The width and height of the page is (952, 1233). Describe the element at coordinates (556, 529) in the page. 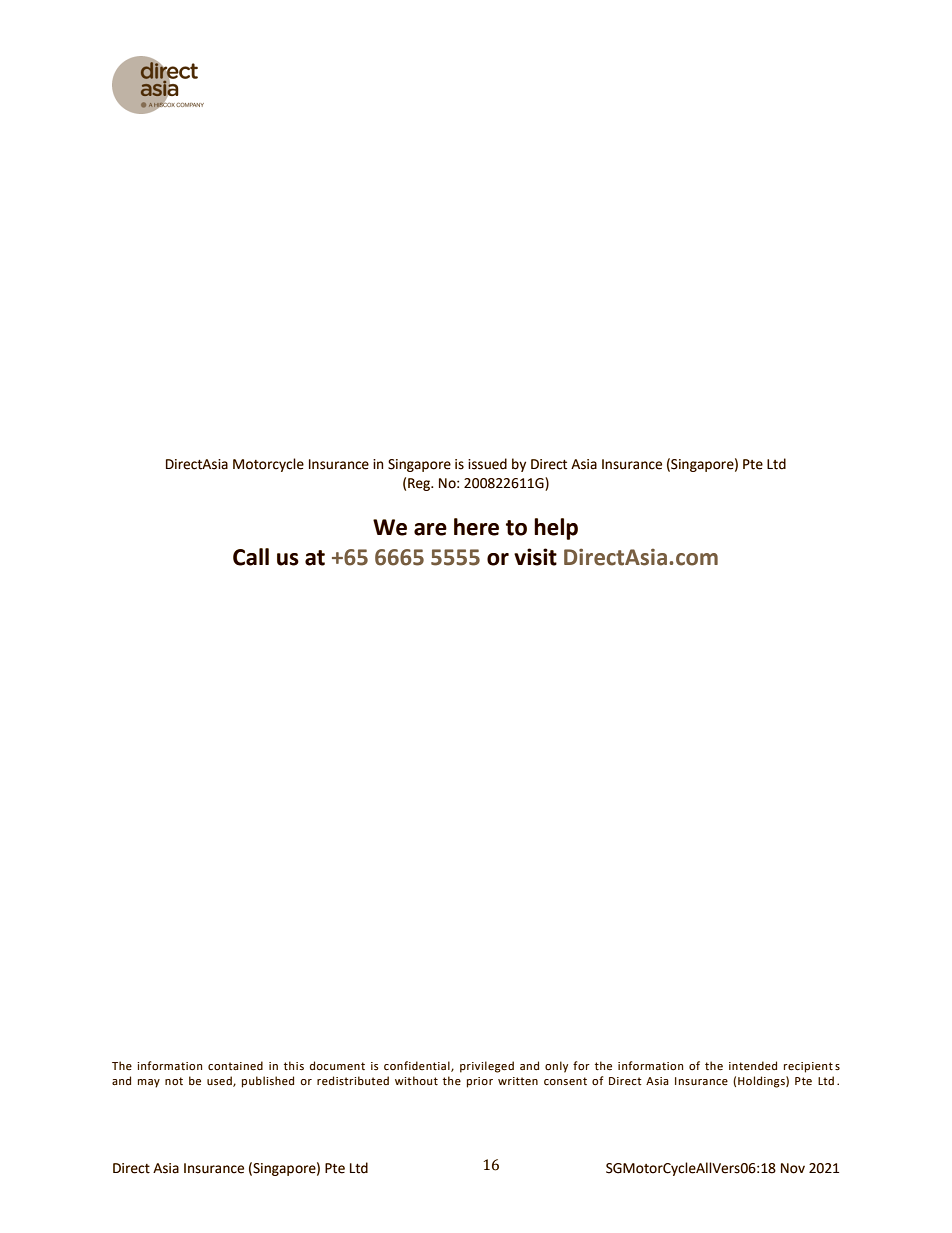

I see `help` at that location.
